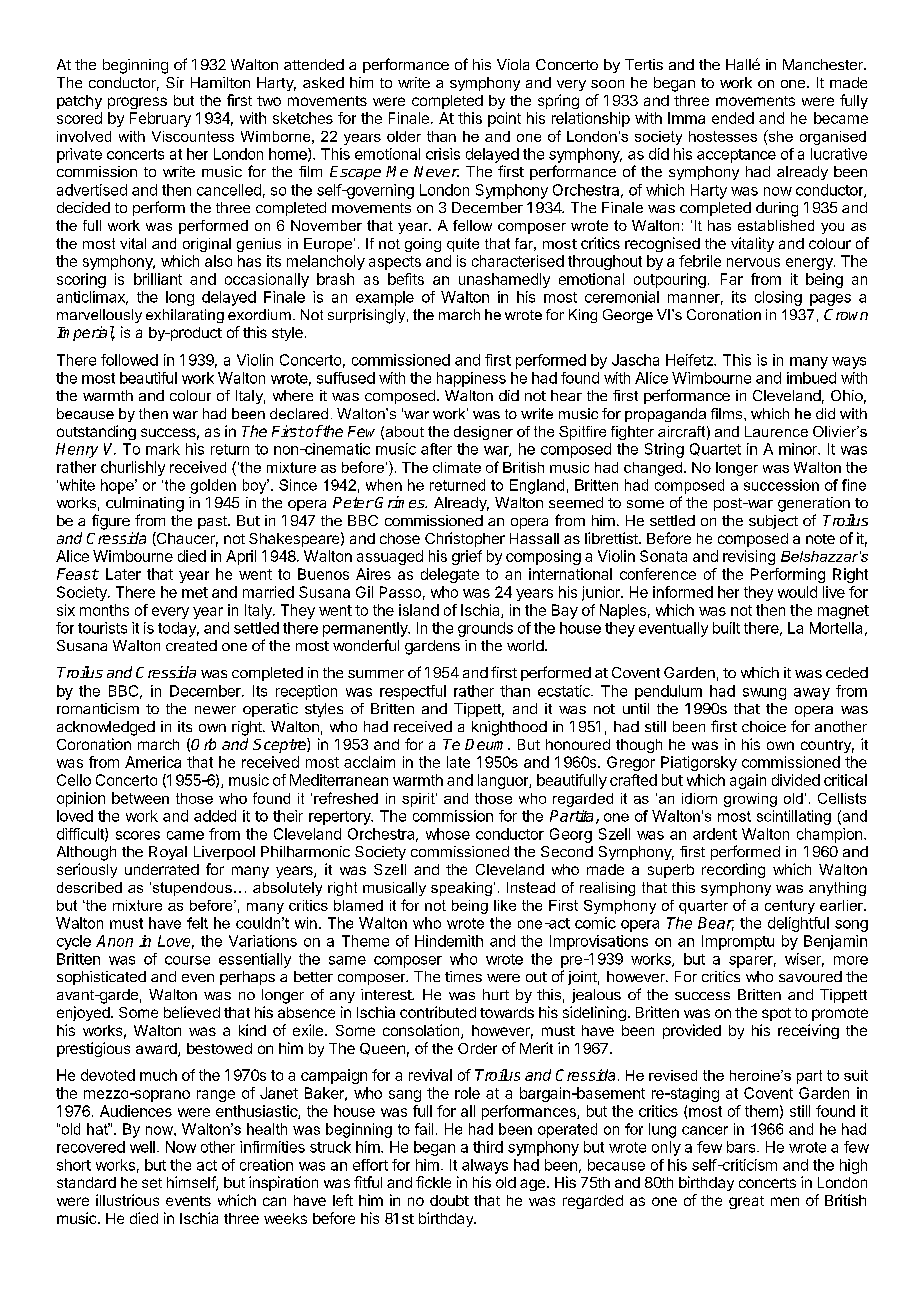 Image resolution: width=924 pixels, height=1308 pixels. What do you see at coordinates (137, 103) in the screenshot?
I see `progress` at bounding box center [137, 103].
